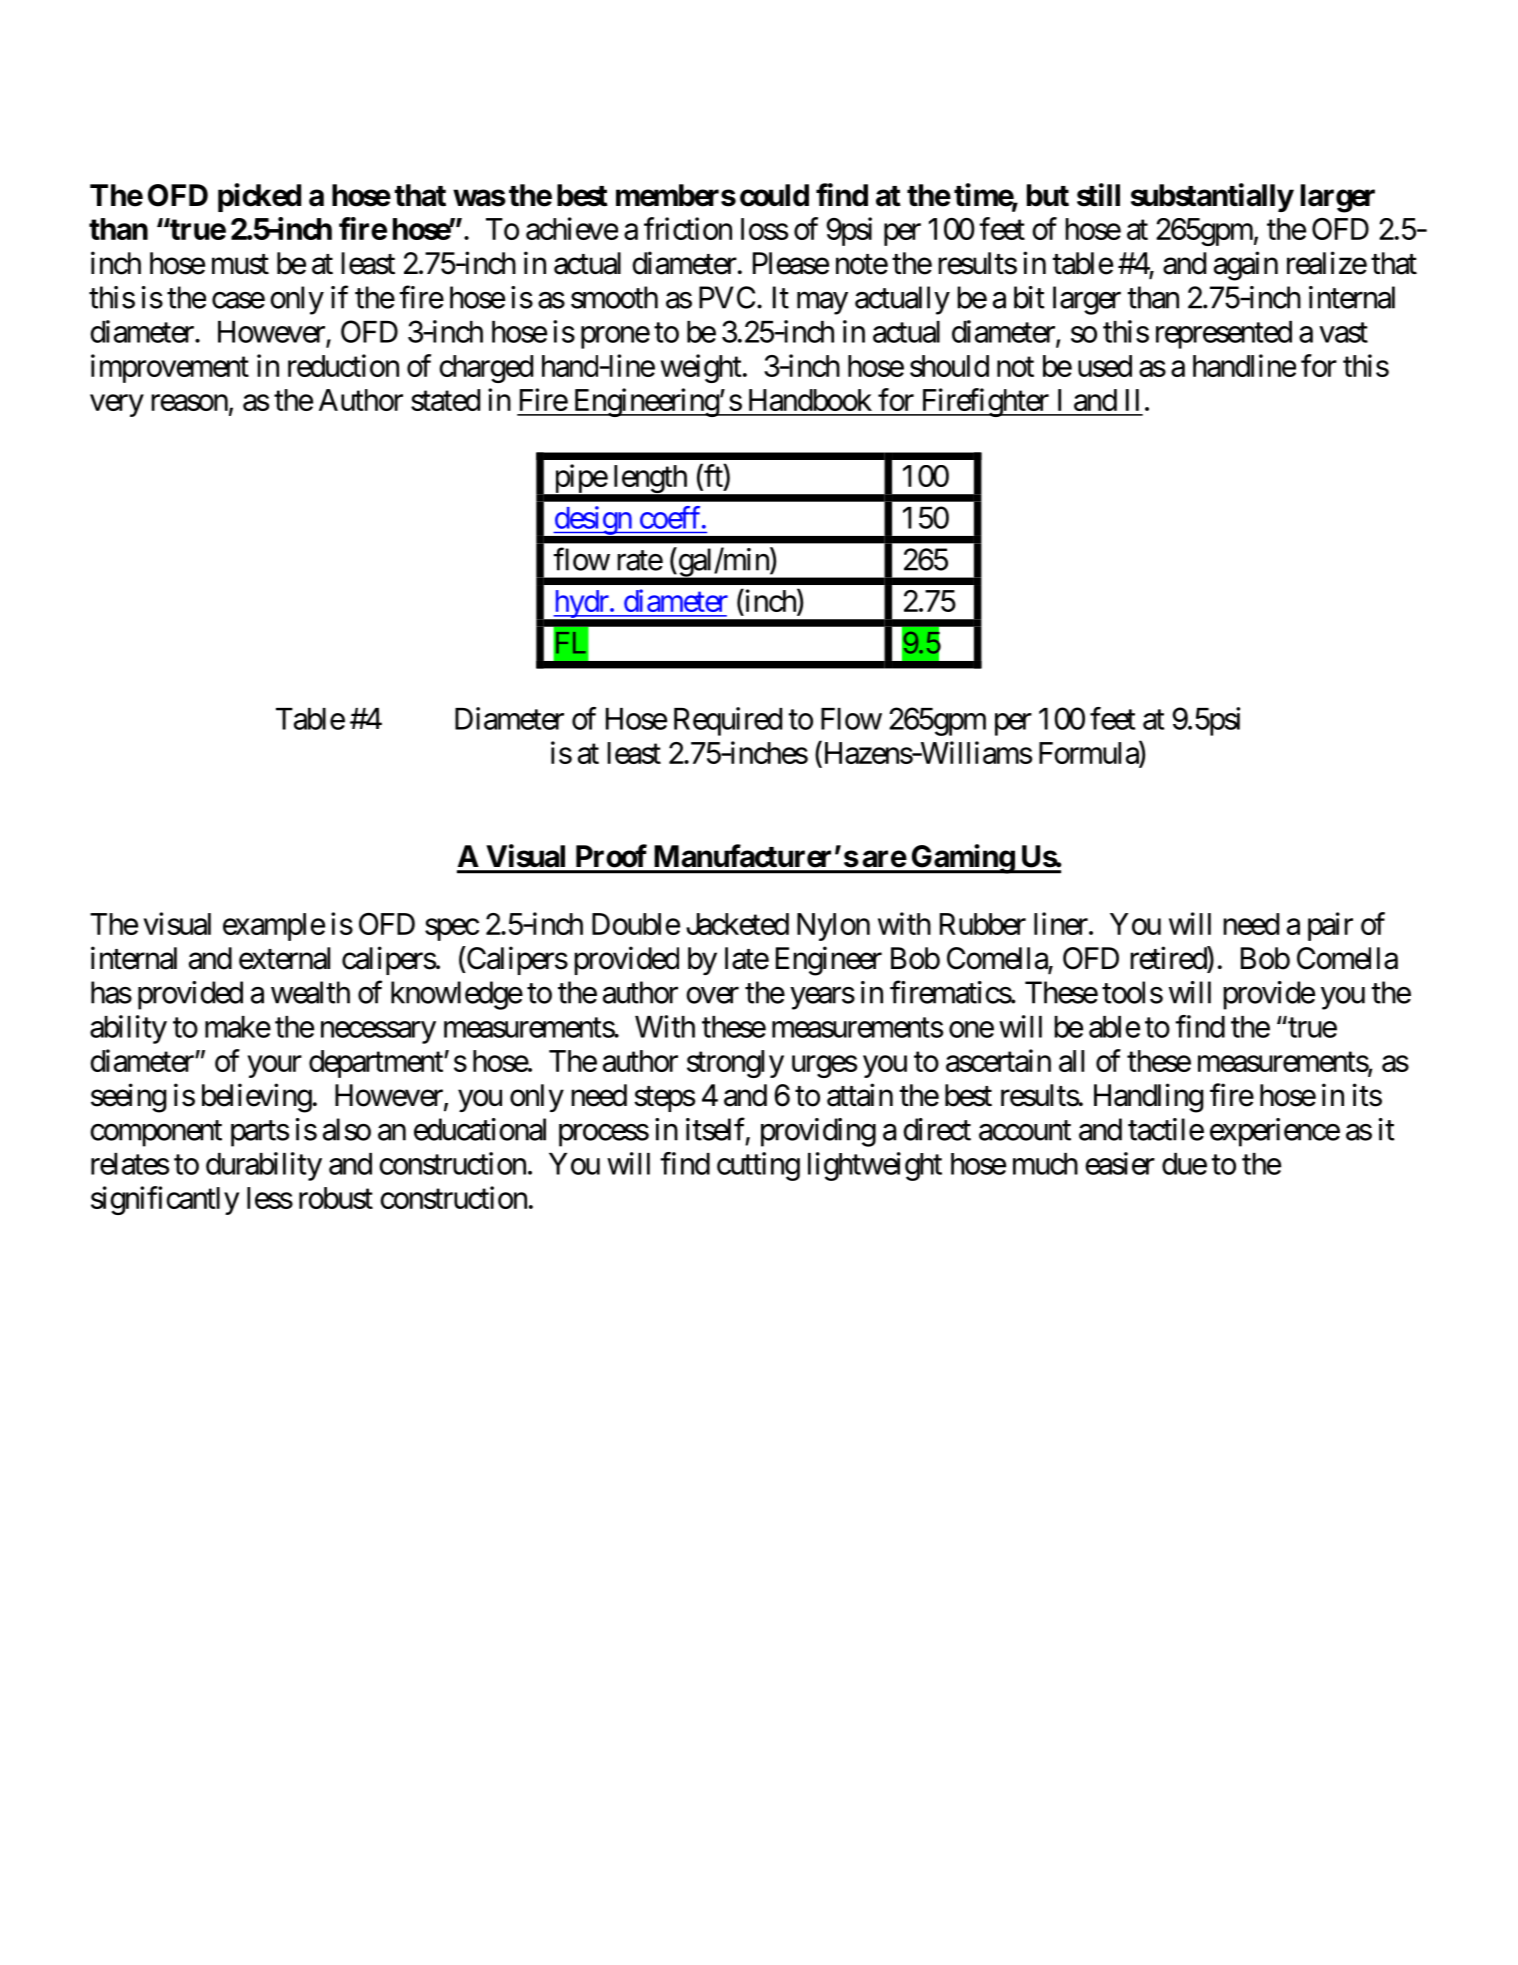 Image resolution: width=1518 pixels, height=1965 pixels. I want to click on reason, so click(189, 403).
